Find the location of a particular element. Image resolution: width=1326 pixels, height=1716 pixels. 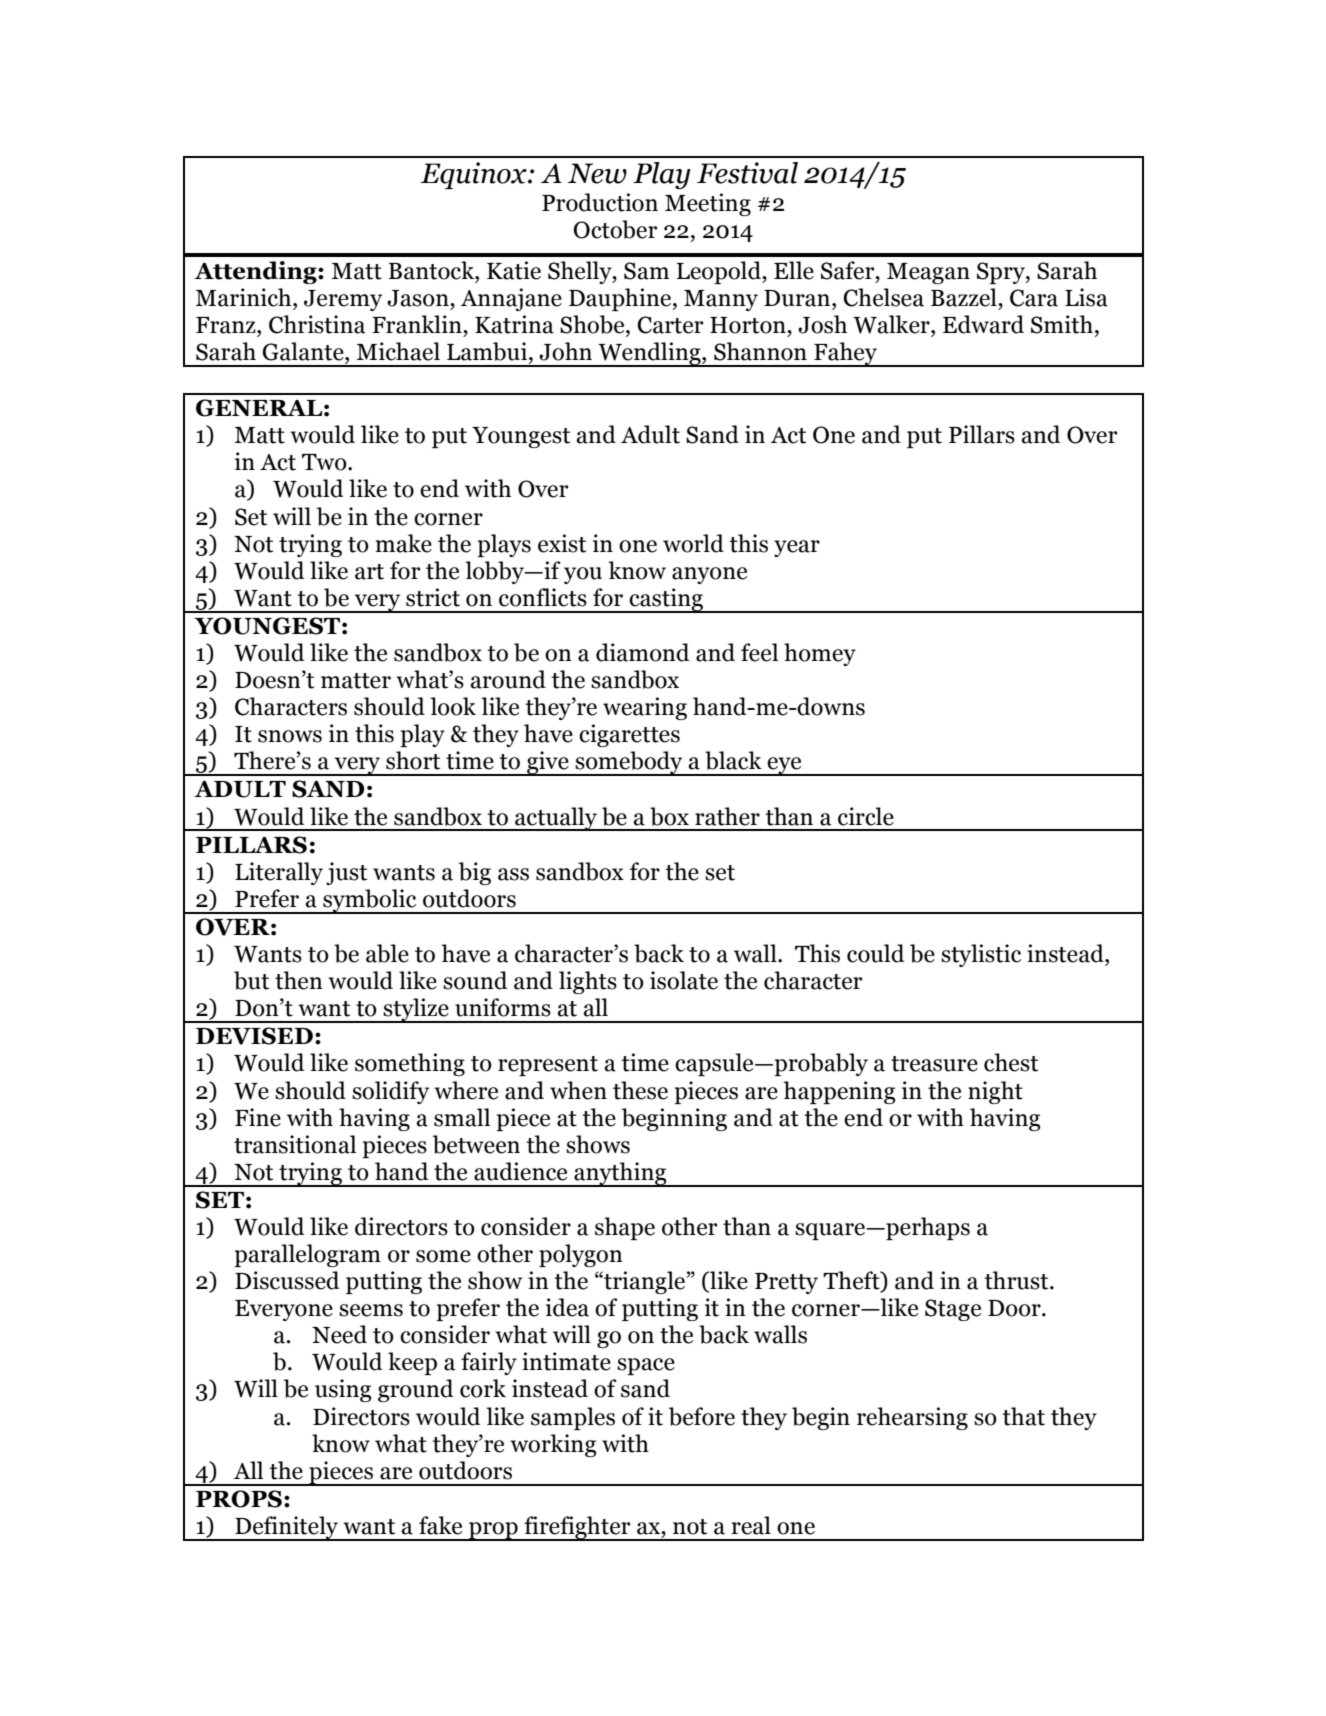

these is located at coordinates (640, 1090).
